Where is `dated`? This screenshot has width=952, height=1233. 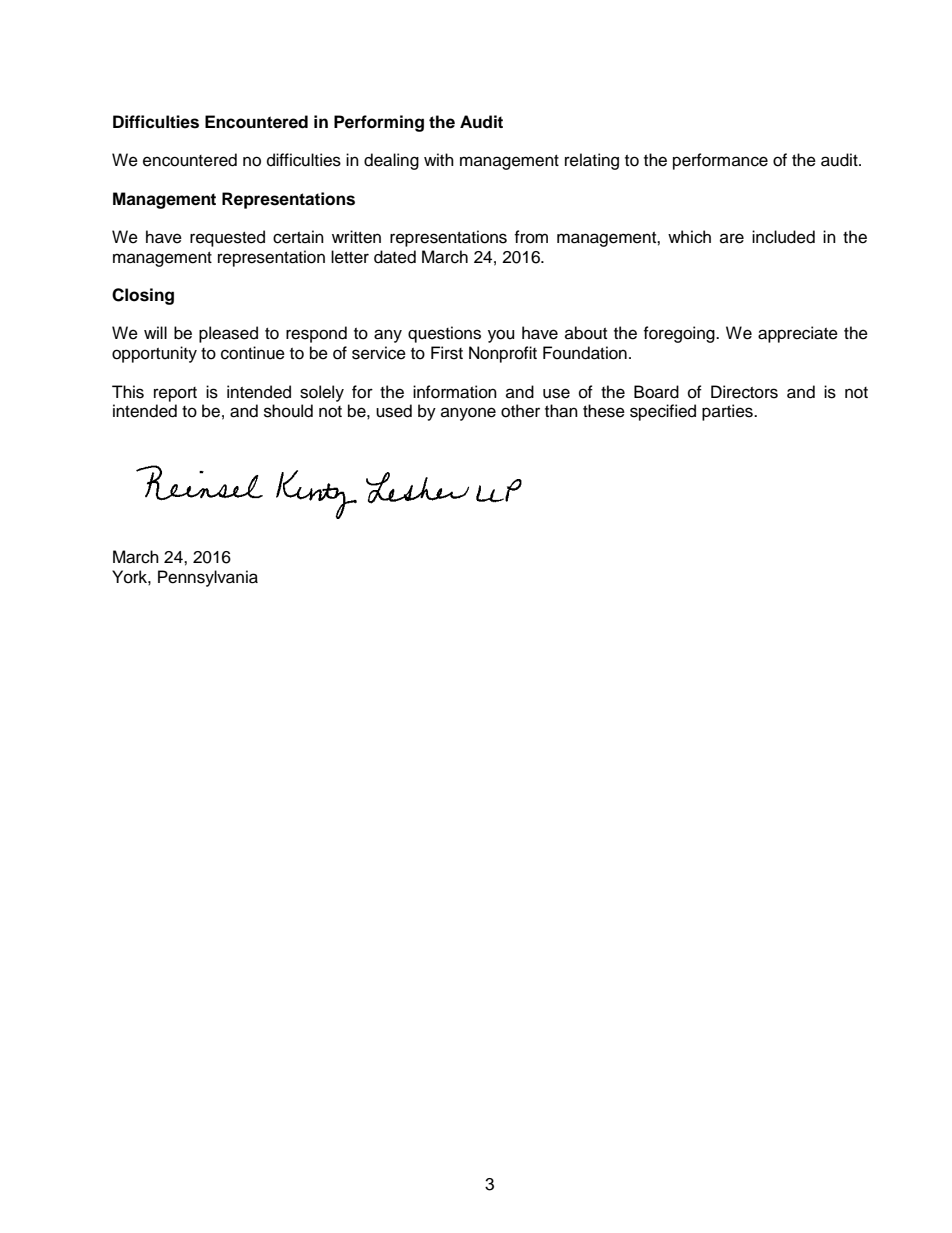 dated is located at coordinates (395, 257).
